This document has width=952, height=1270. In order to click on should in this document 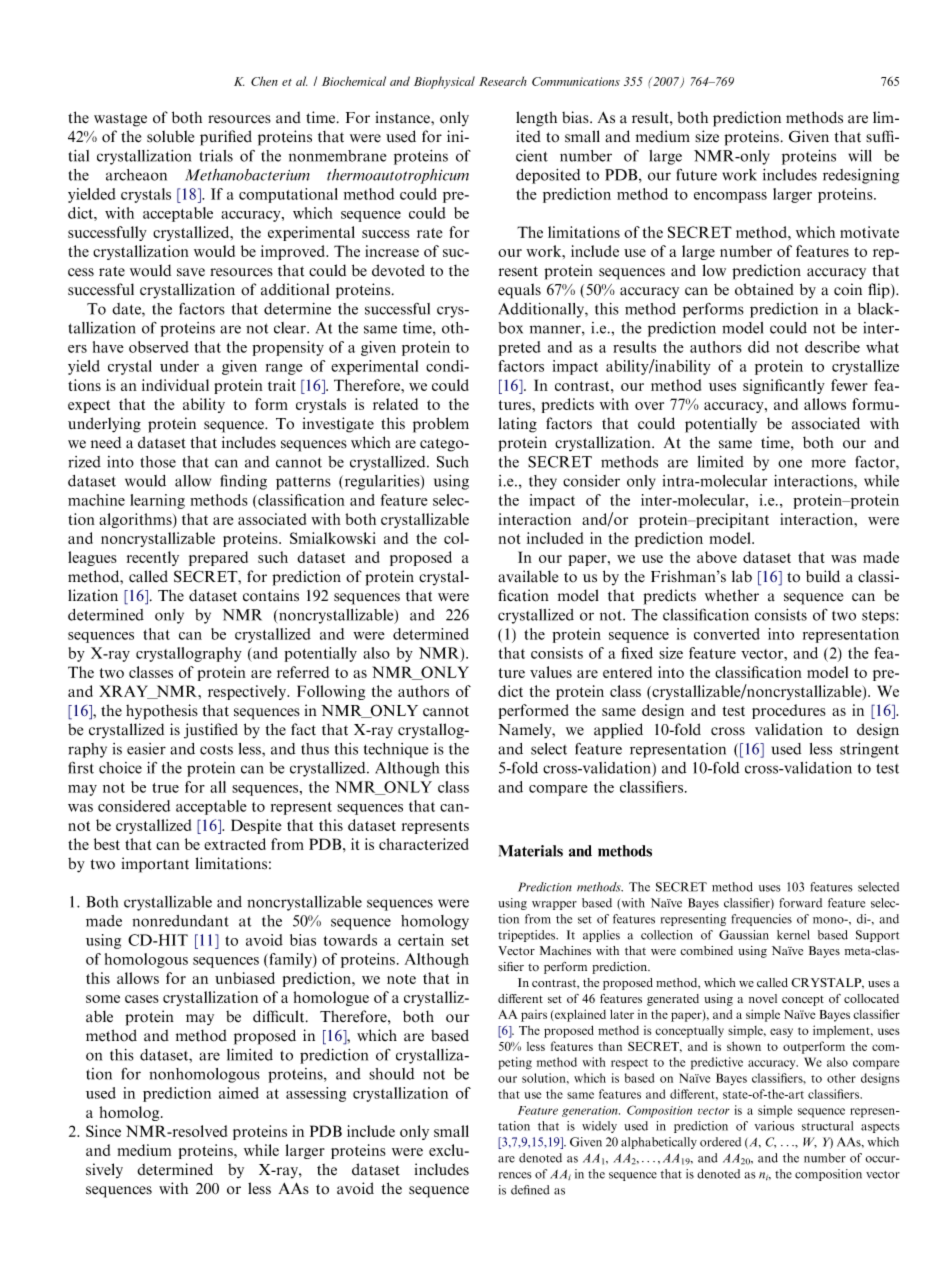, I will do `click(391, 1074)`.
